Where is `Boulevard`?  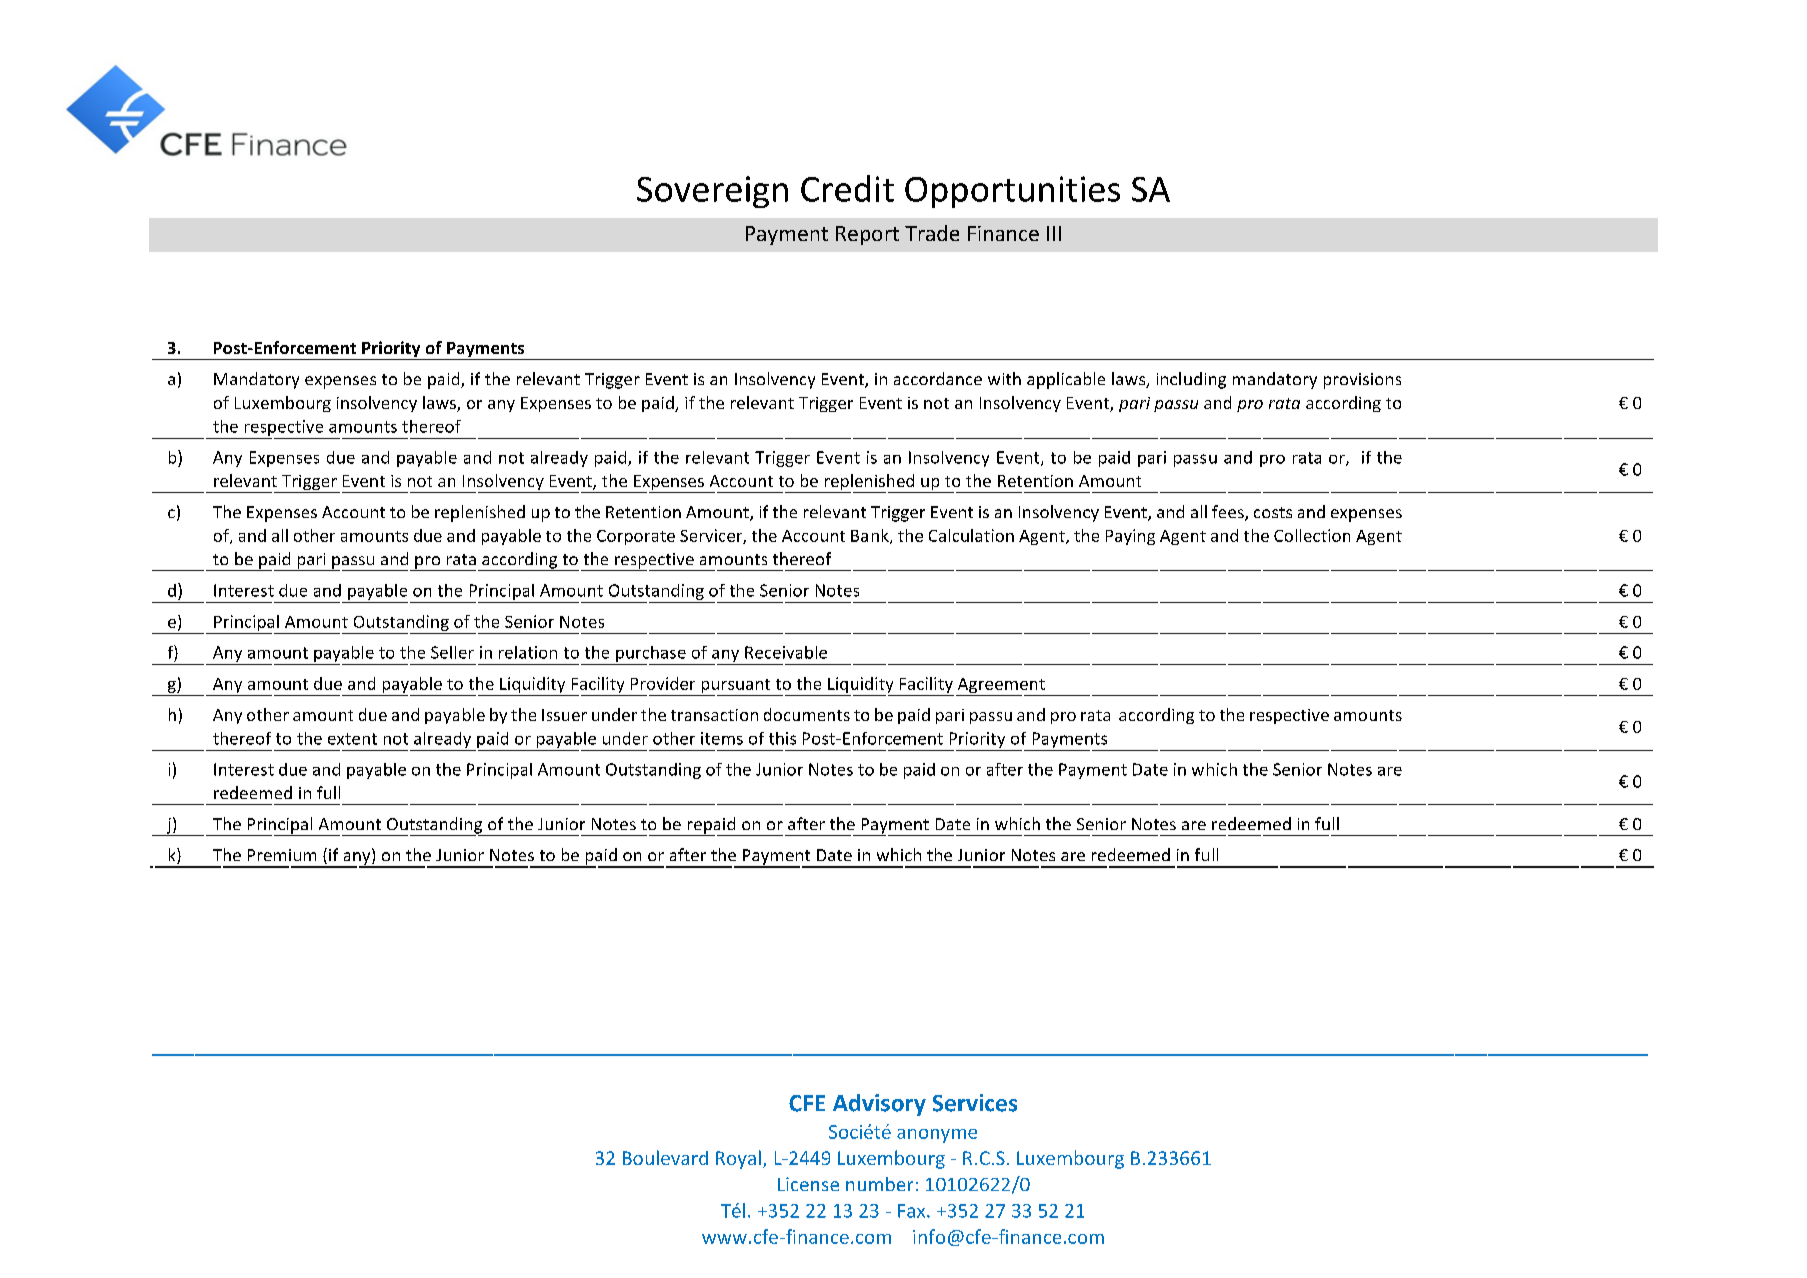 Boulevard is located at coordinates (665, 1157).
